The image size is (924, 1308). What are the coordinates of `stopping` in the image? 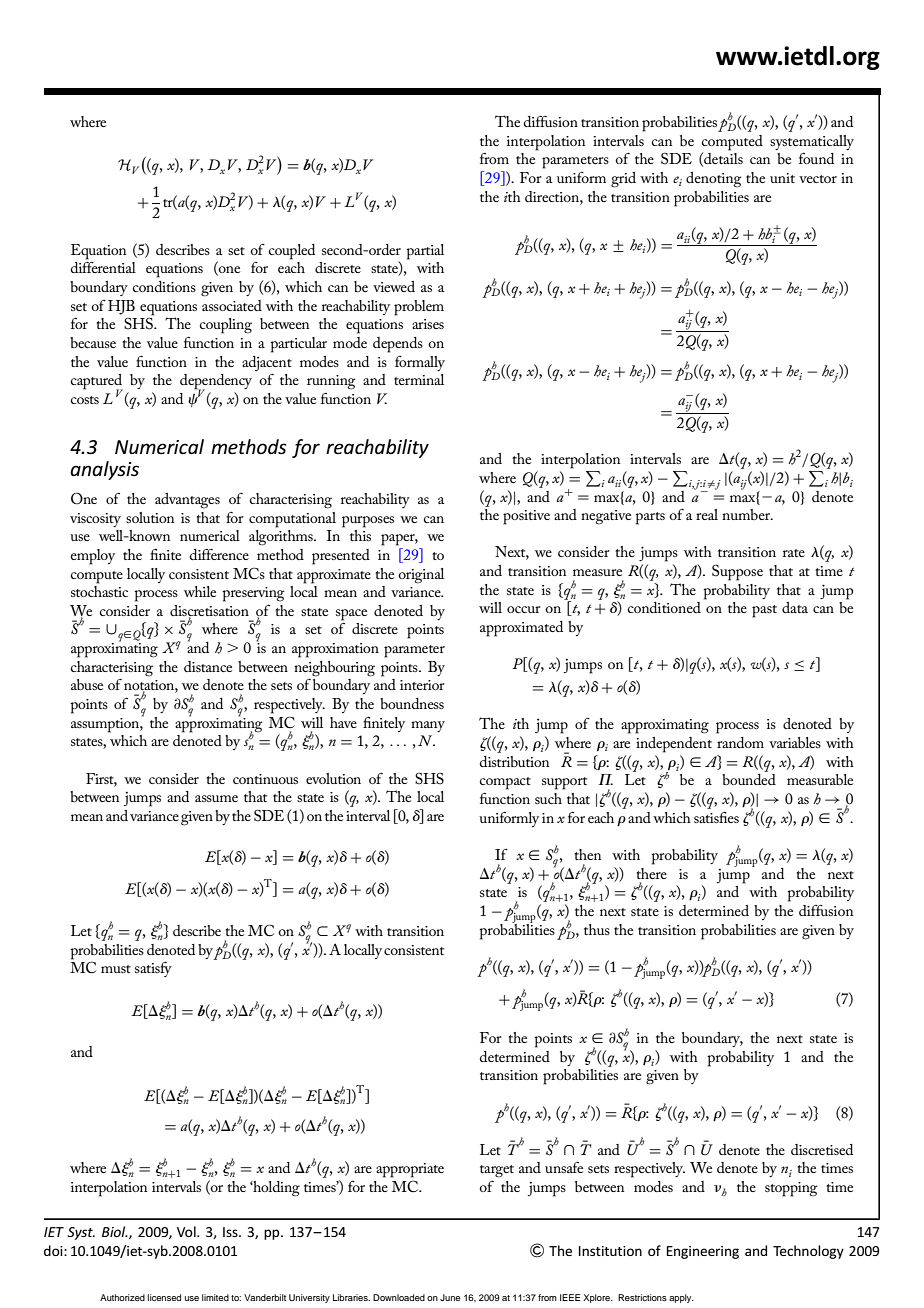 It's located at (791, 1189).
